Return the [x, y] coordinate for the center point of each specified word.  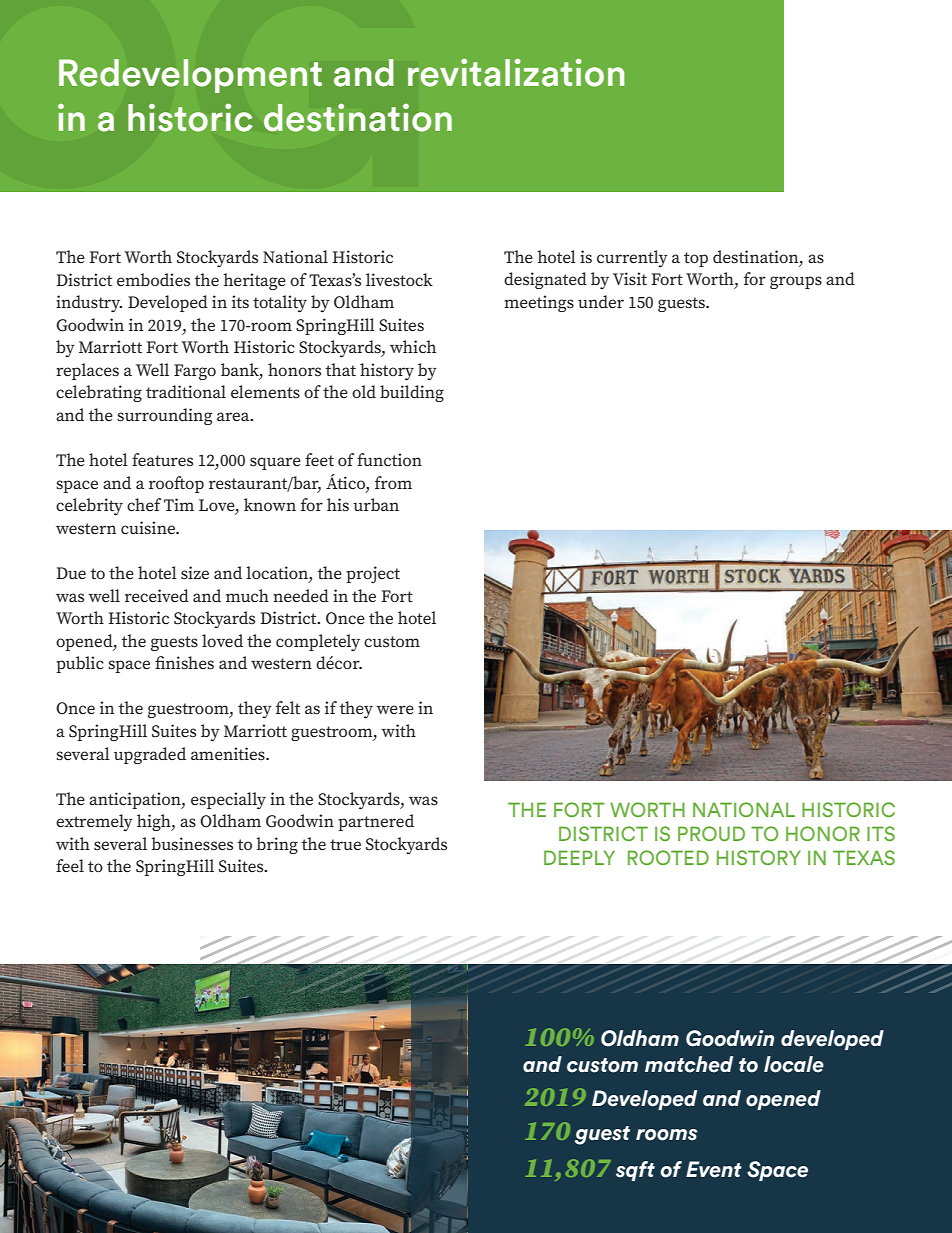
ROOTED [668, 857]
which [413, 346]
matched [689, 1064]
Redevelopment [190, 76]
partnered [376, 822]
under [601, 302]
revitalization [516, 72]
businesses [192, 844]
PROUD [711, 833]
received [157, 596]
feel [70, 866]
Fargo [195, 372]
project [373, 575]
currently [632, 259]
